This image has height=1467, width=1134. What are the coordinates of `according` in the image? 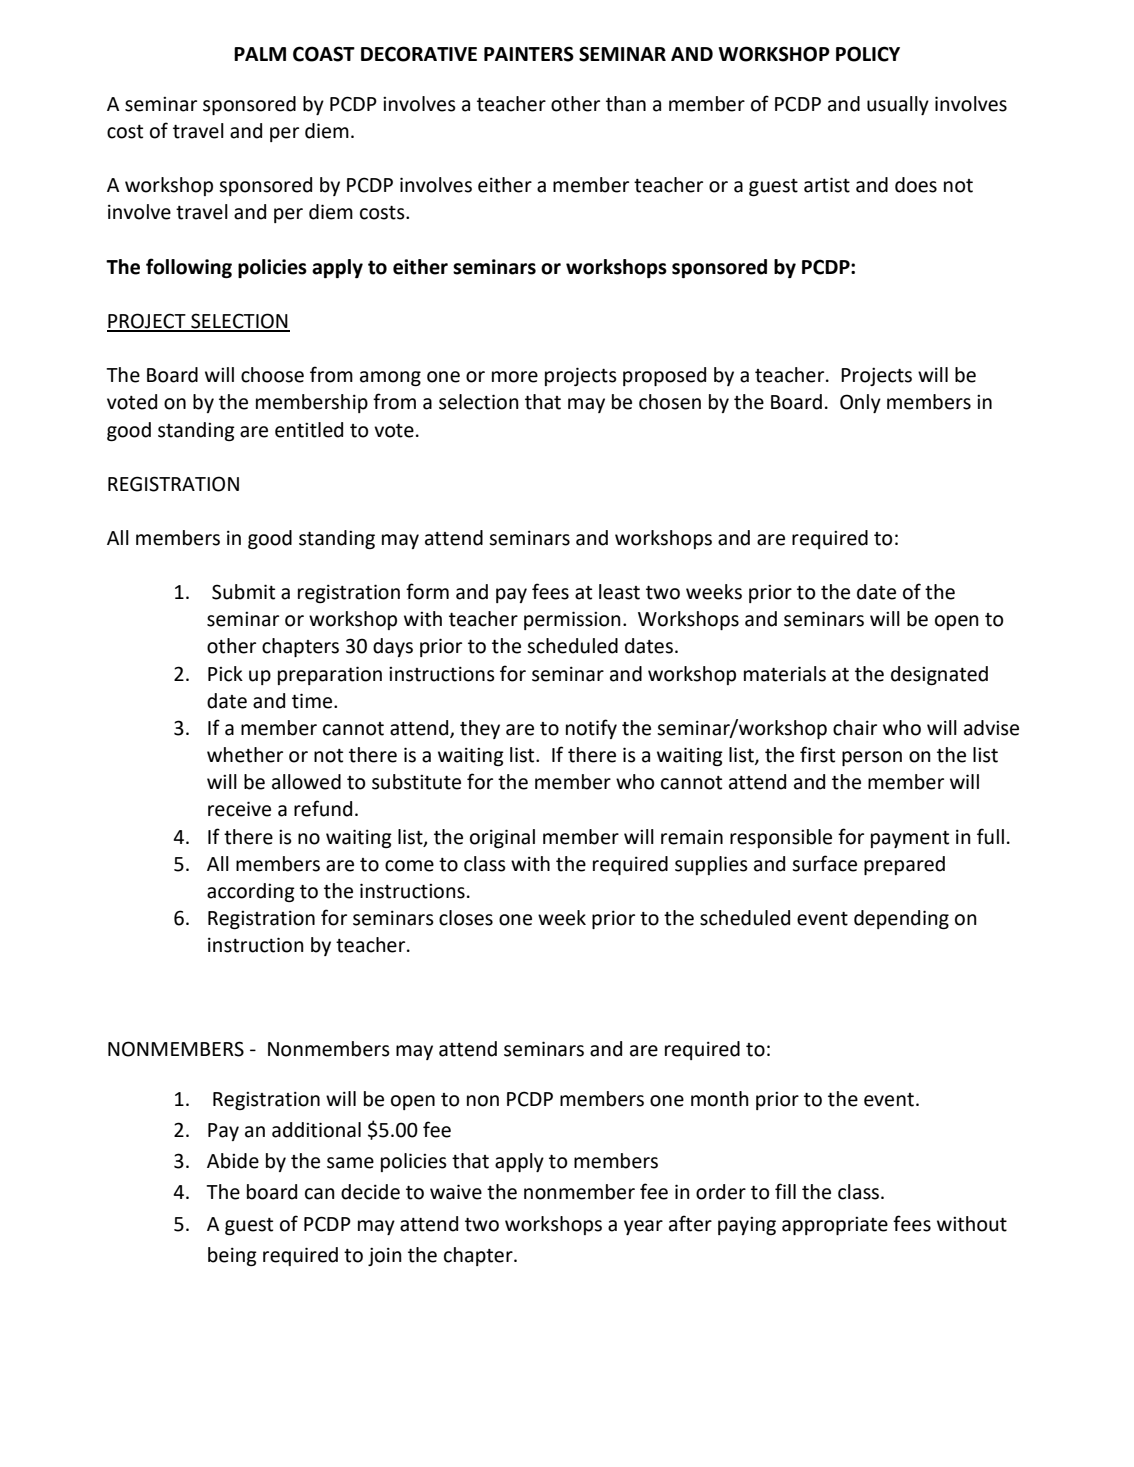 It's located at (251, 892).
